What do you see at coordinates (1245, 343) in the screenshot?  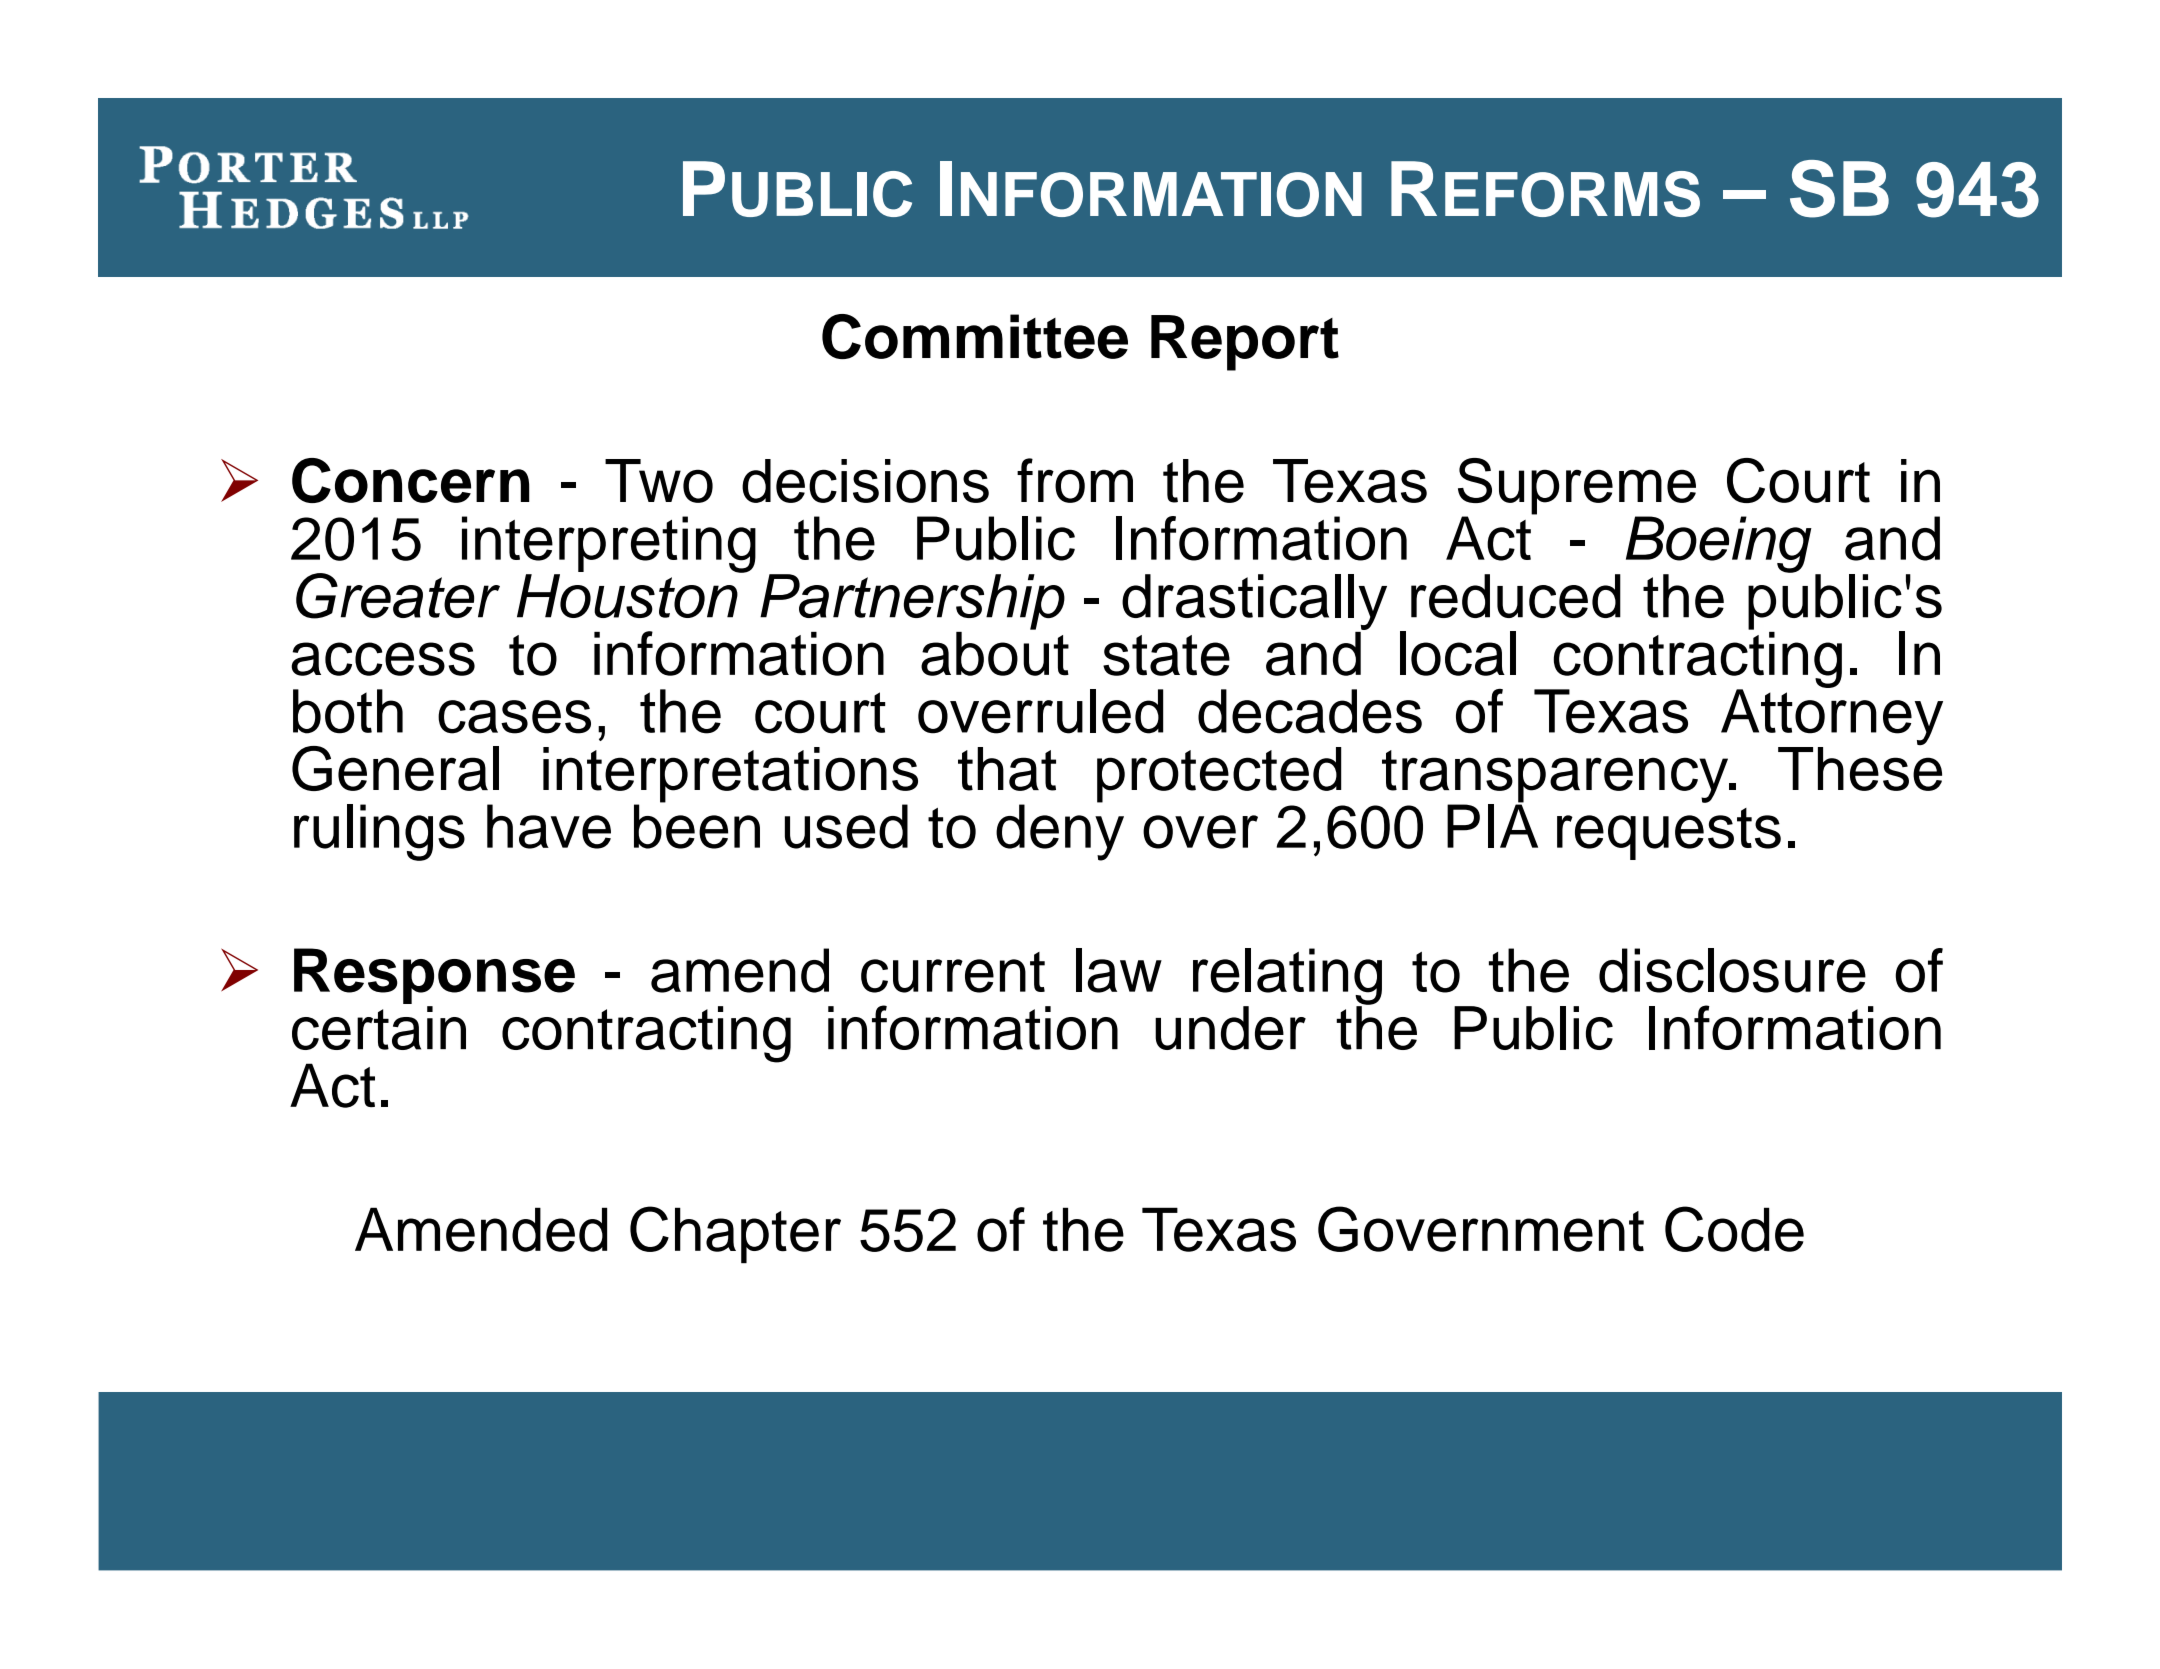 I see `Report` at bounding box center [1245, 343].
